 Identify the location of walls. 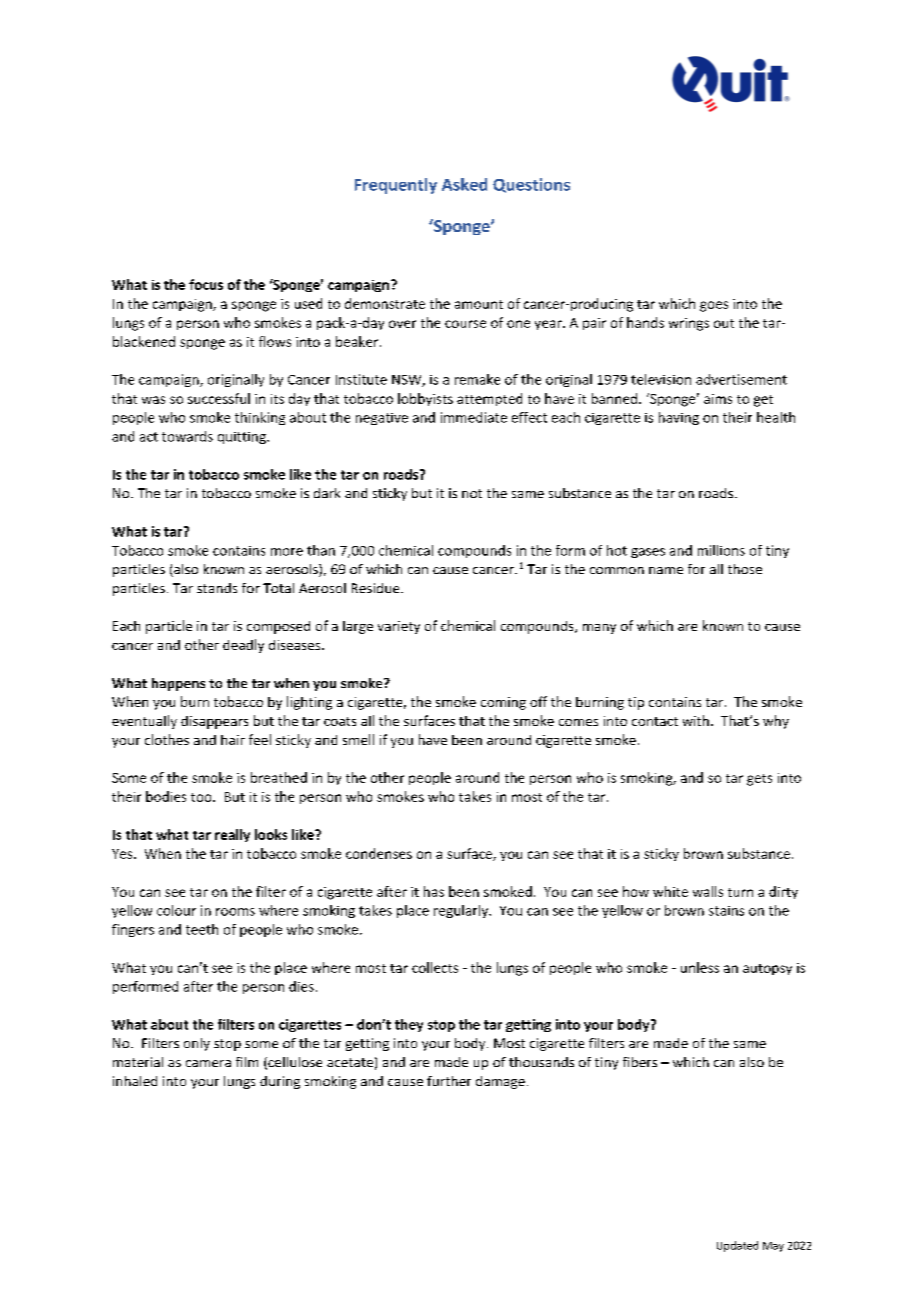
(708, 891).
